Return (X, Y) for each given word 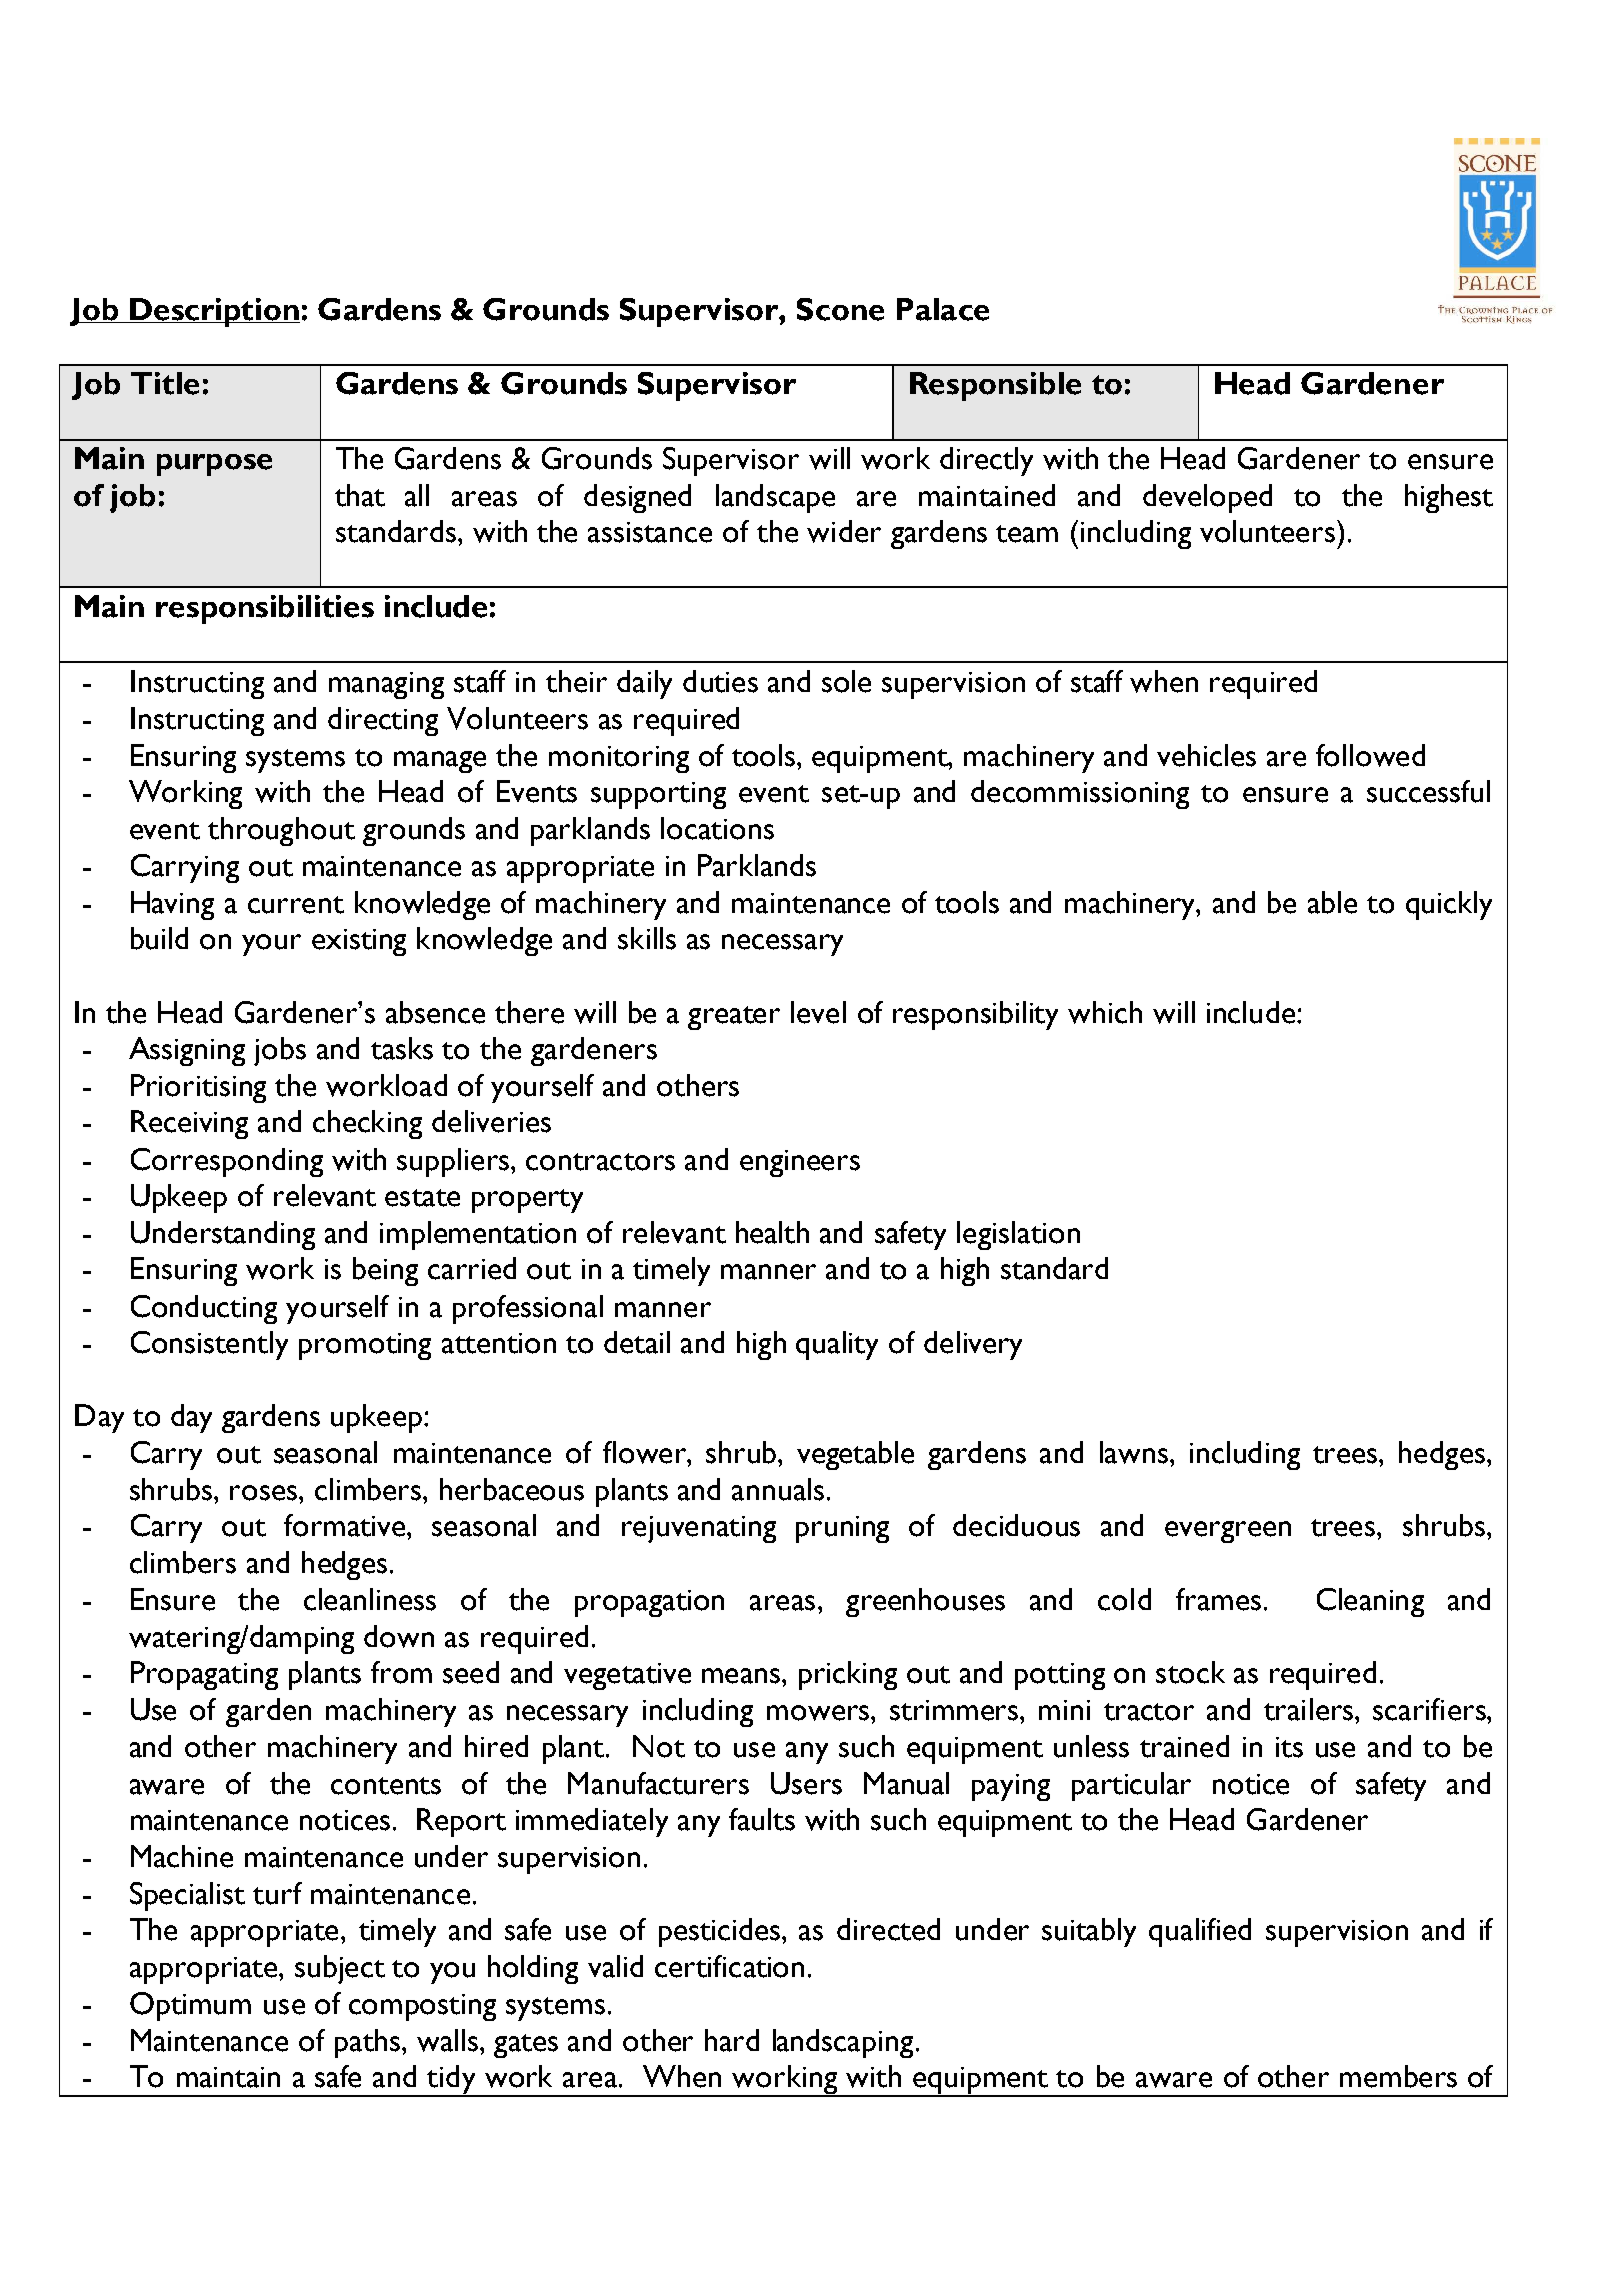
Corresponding (227, 1162)
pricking (848, 1675)
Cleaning (1370, 1602)
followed (1370, 755)
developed (1207, 498)
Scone (840, 309)
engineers (800, 1163)
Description (214, 312)
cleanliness (370, 1599)
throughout (281, 831)
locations (717, 828)
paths (369, 2043)
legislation (1018, 1235)
